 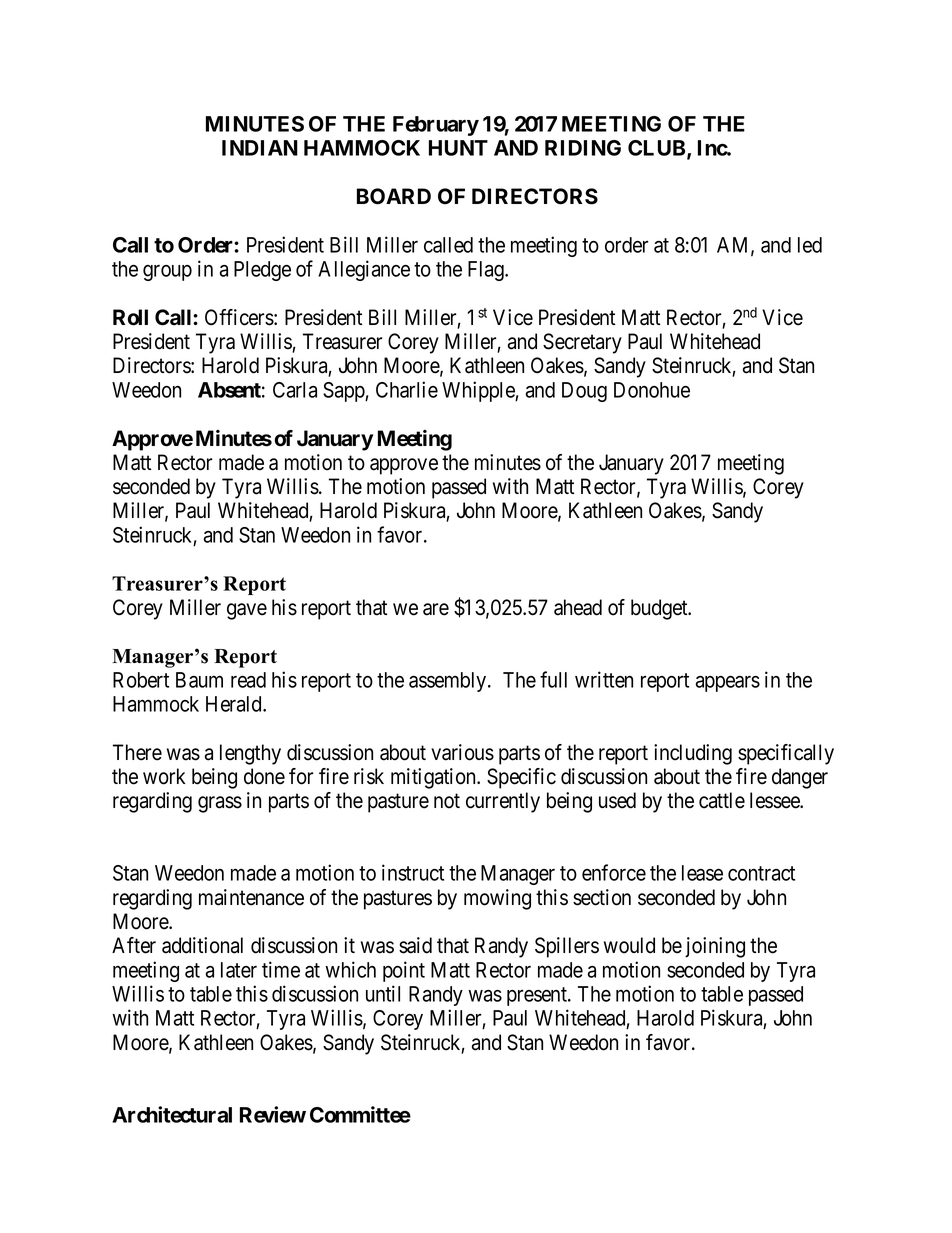 I want to click on RIDING, so click(x=583, y=148).
